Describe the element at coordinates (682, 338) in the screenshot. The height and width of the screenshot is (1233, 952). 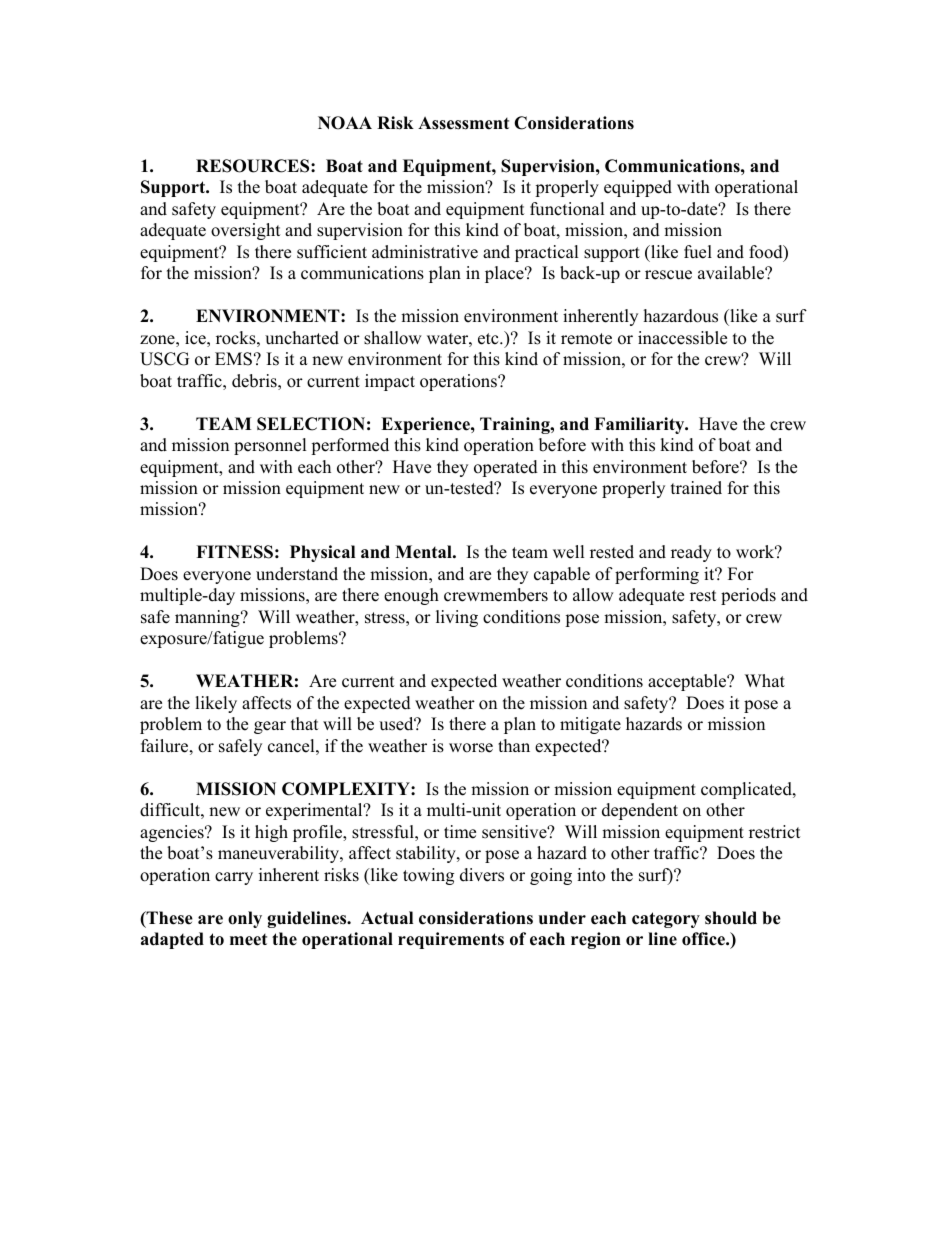
I see `inaccessible` at that location.
